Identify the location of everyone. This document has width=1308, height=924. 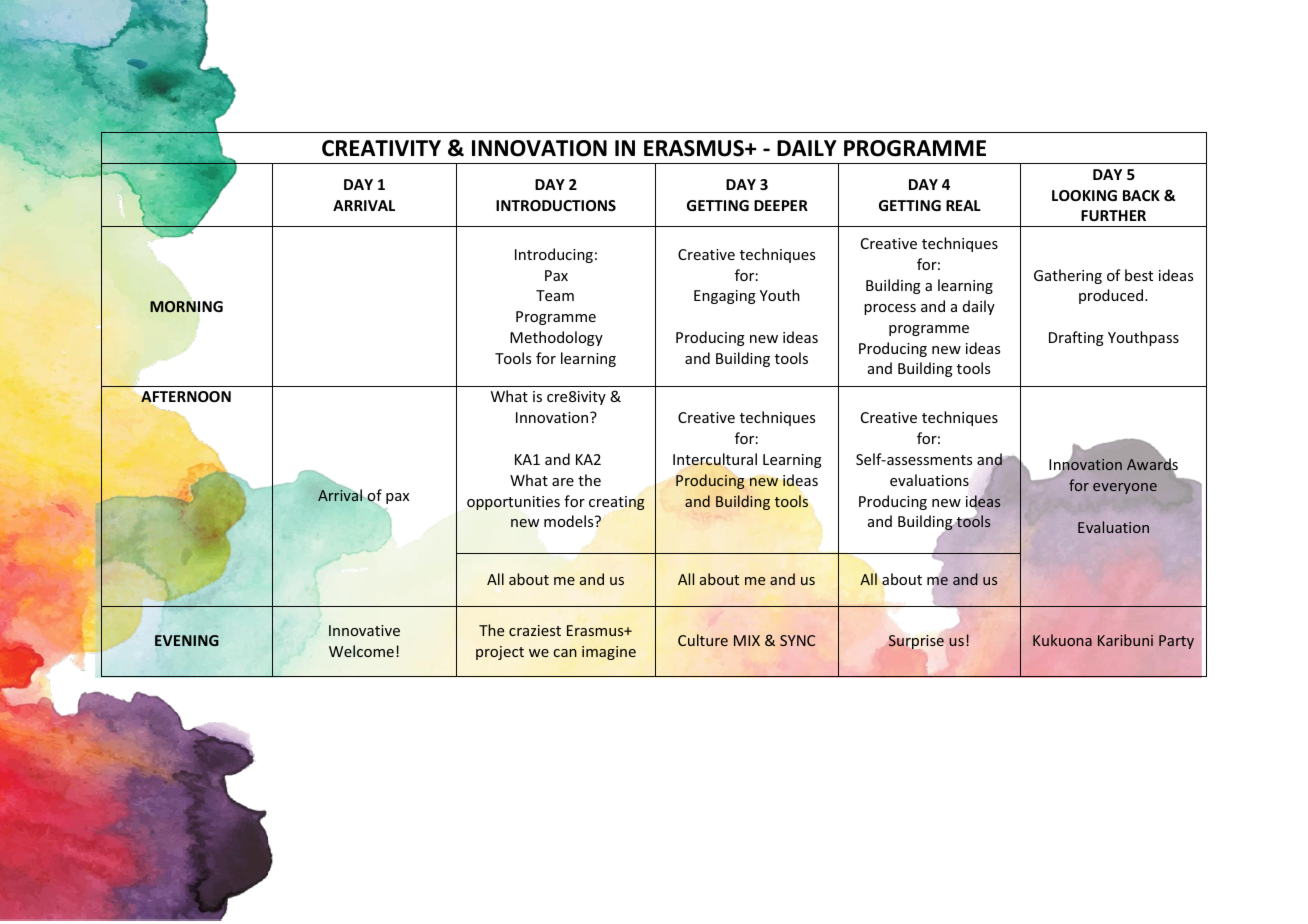
(1125, 488).
